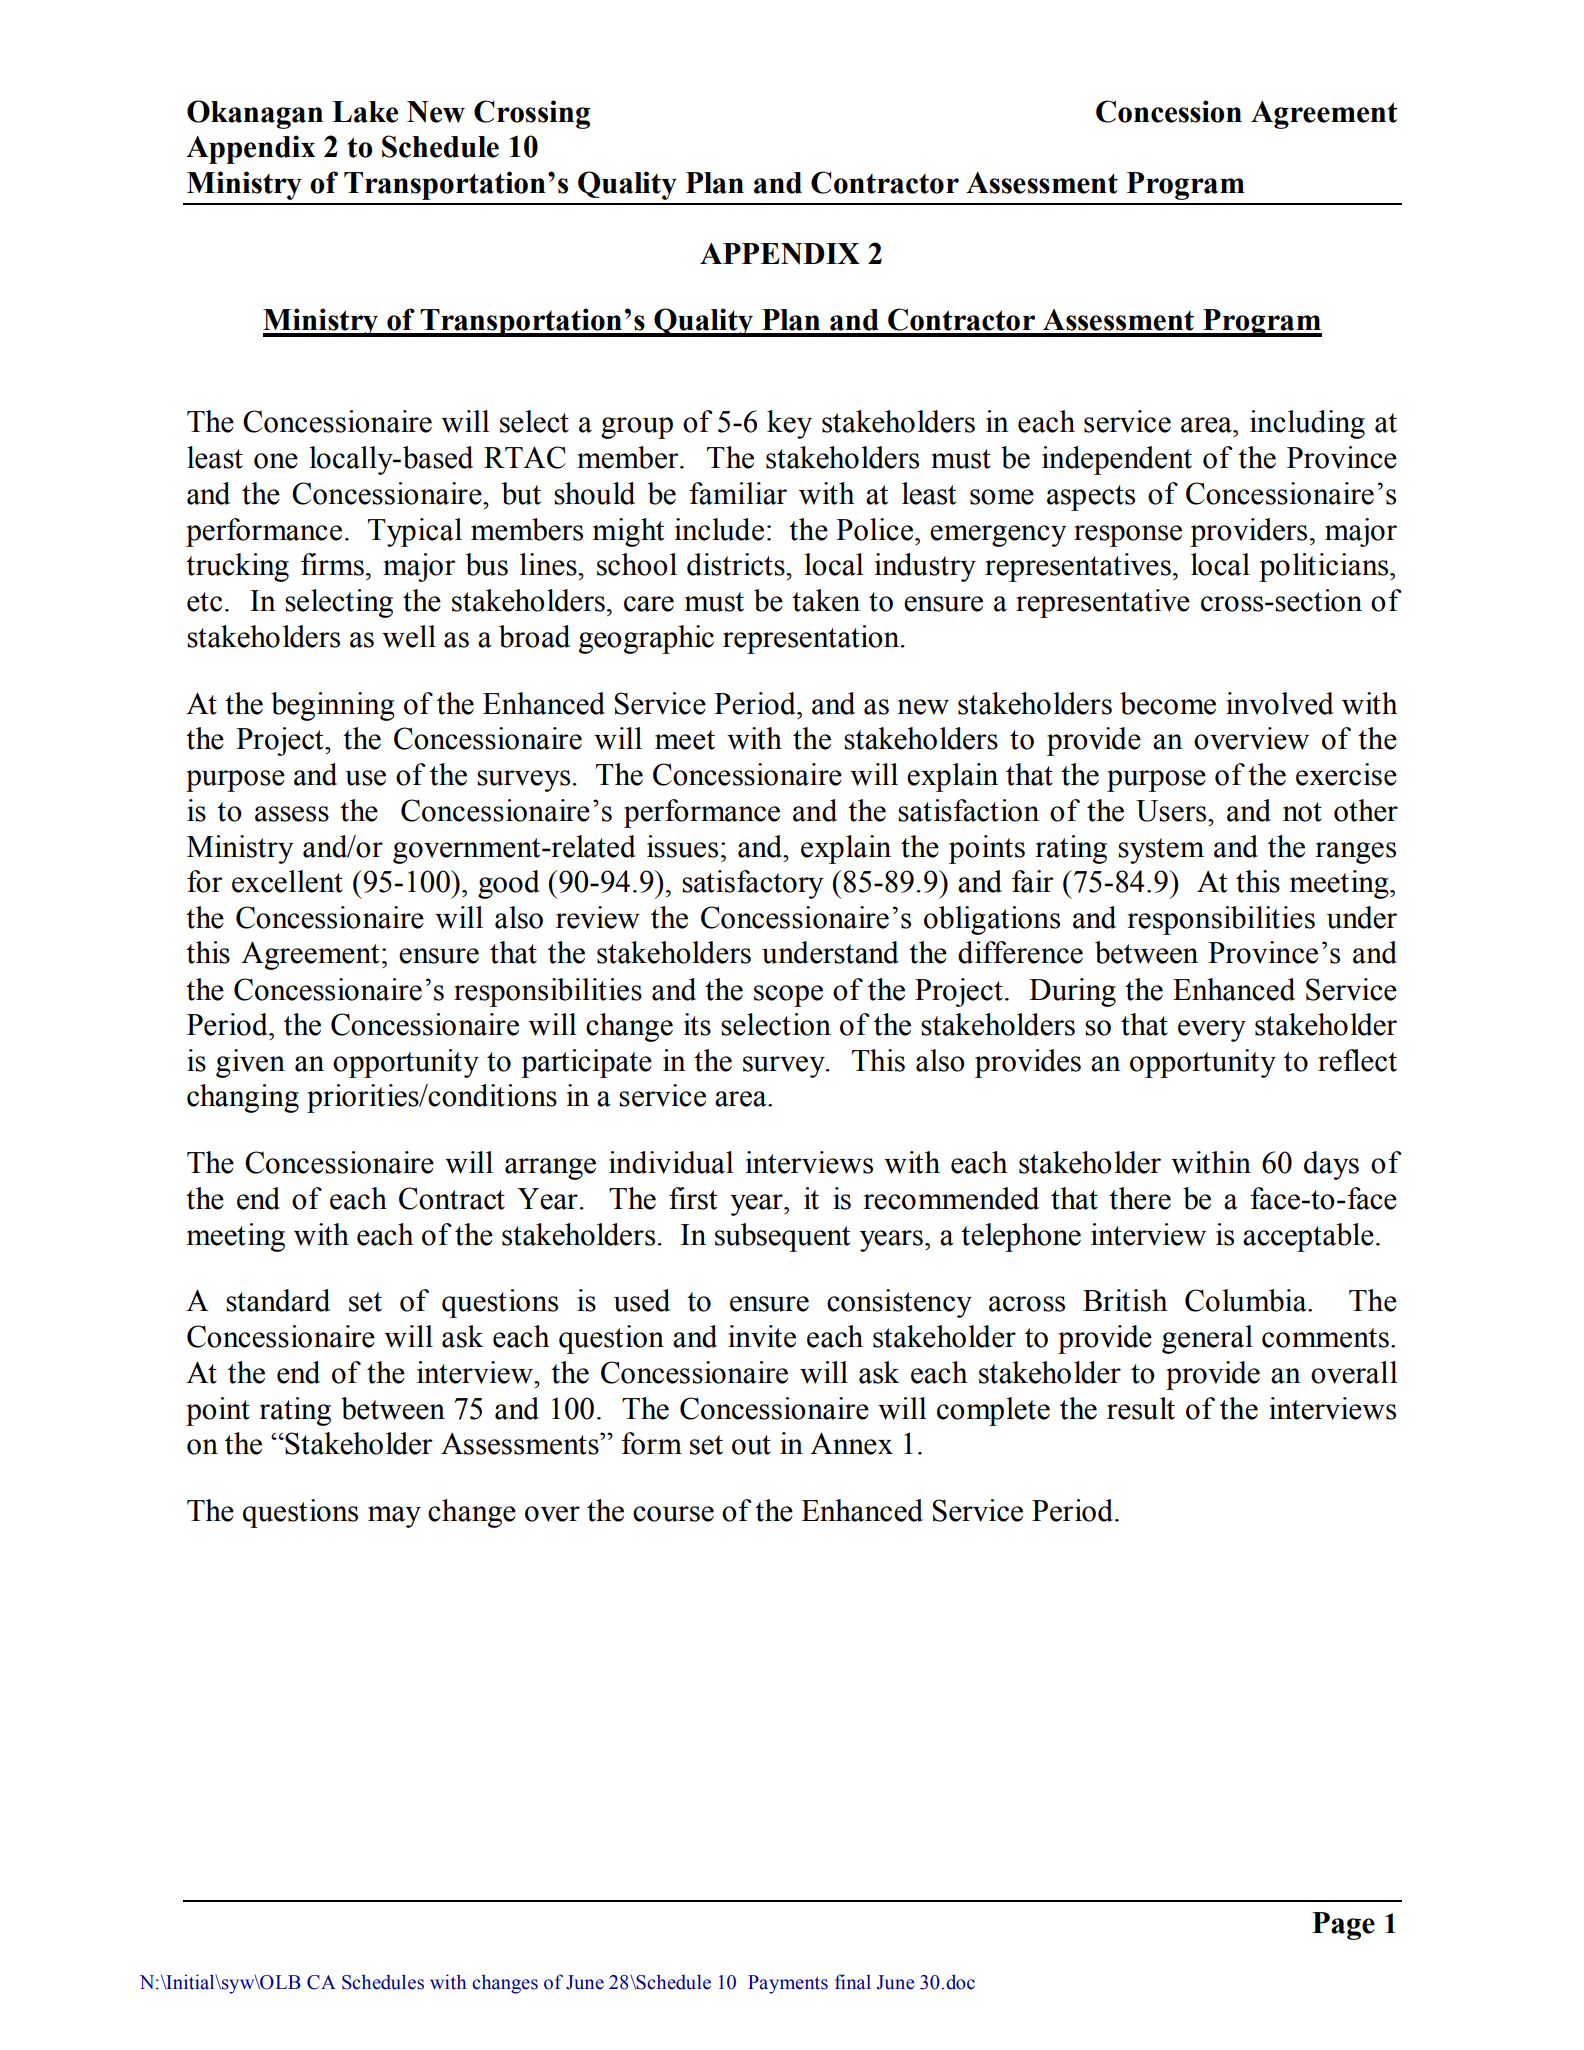  Describe the element at coordinates (1207, 1339) in the image. I see `general` at that location.
